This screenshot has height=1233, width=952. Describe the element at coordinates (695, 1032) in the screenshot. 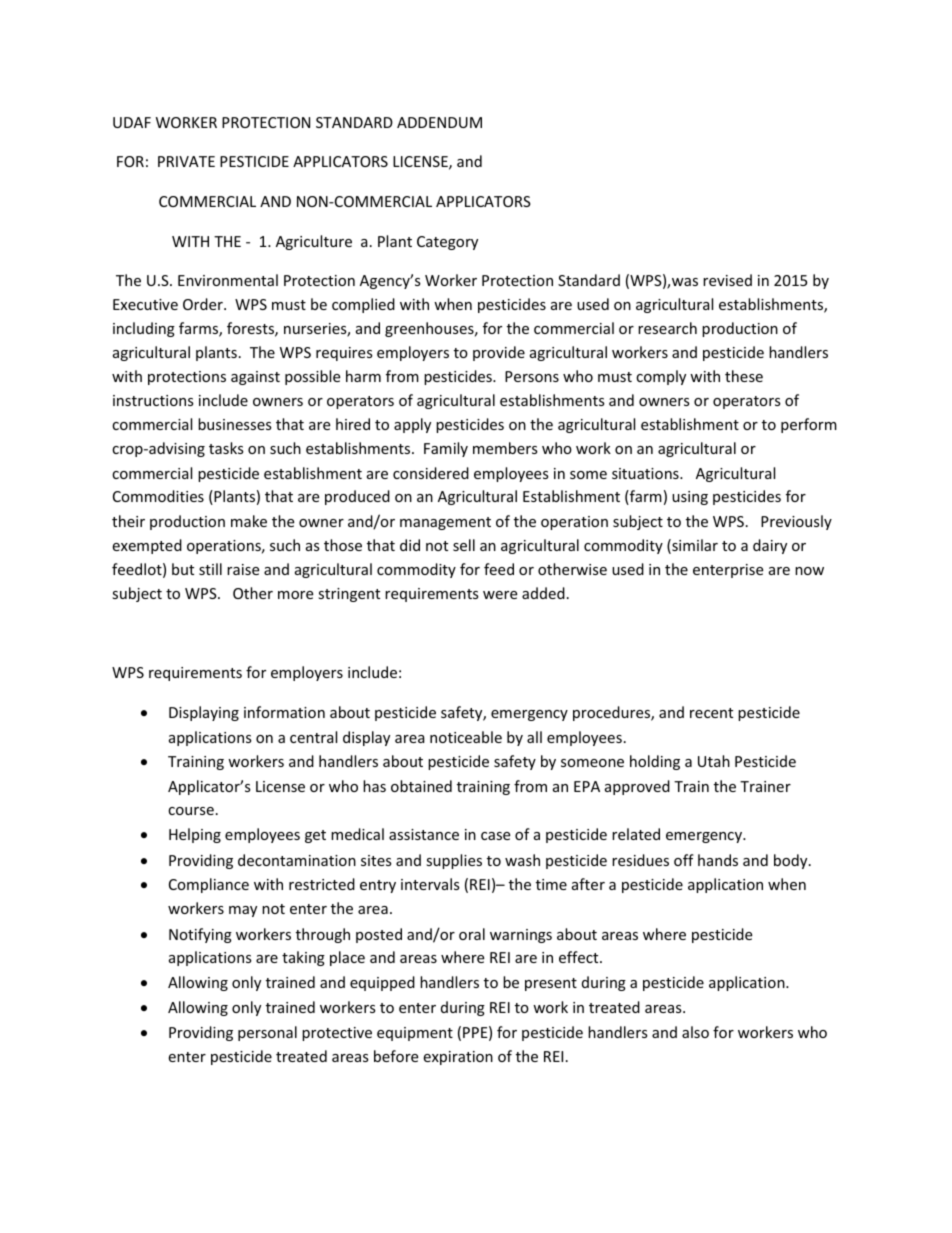

I see `also` at that location.
